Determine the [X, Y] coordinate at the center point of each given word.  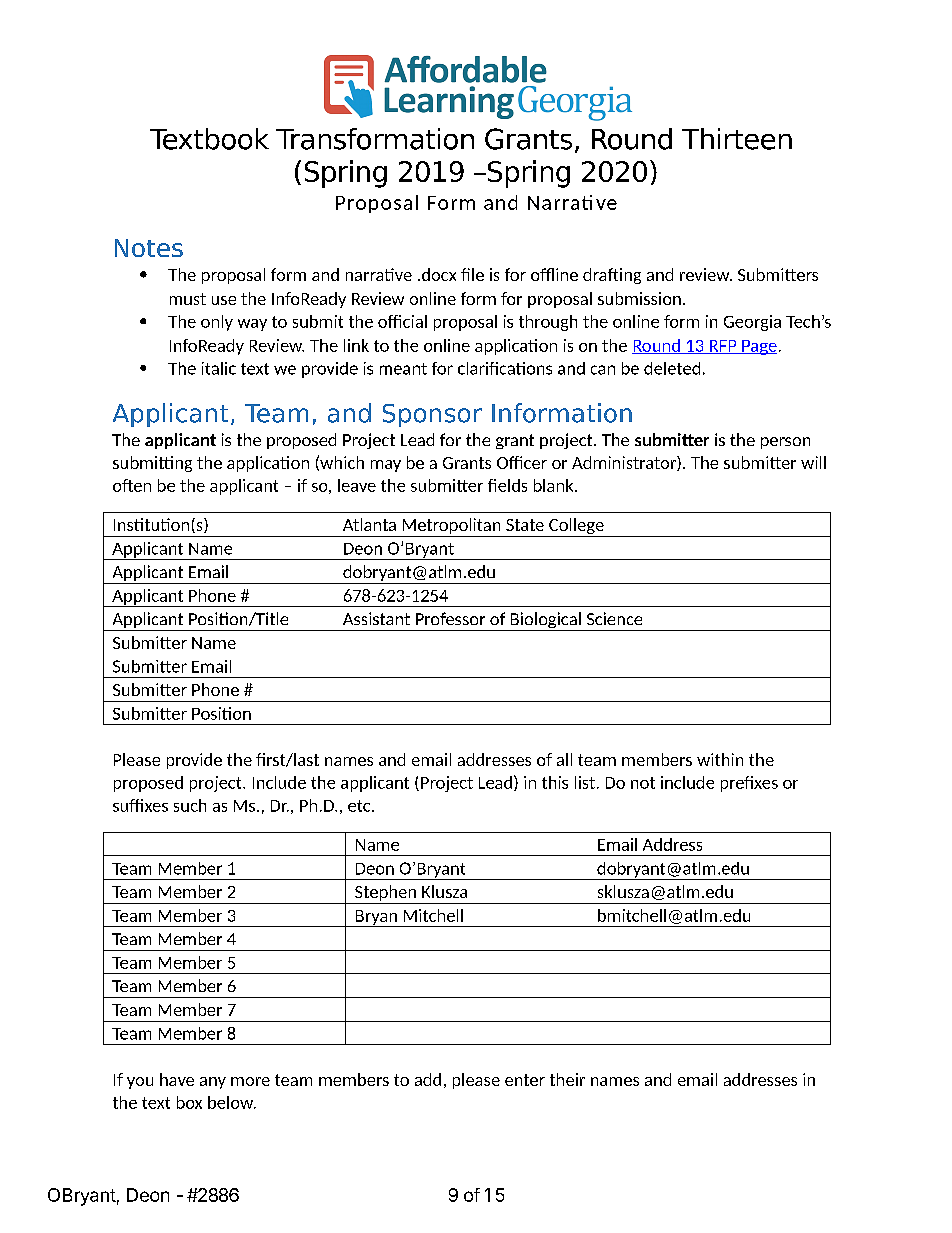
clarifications [505, 368]
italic [219, 368]
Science [614, 618]
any [213, 1083]
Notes [149, 248]
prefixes [749, 784]
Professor [450, 618]
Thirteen [737, 139]
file [472, 274]
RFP [723, 347]
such [190, 805]
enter [525, 1080]
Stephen [385, 893]
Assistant [376, 618]
